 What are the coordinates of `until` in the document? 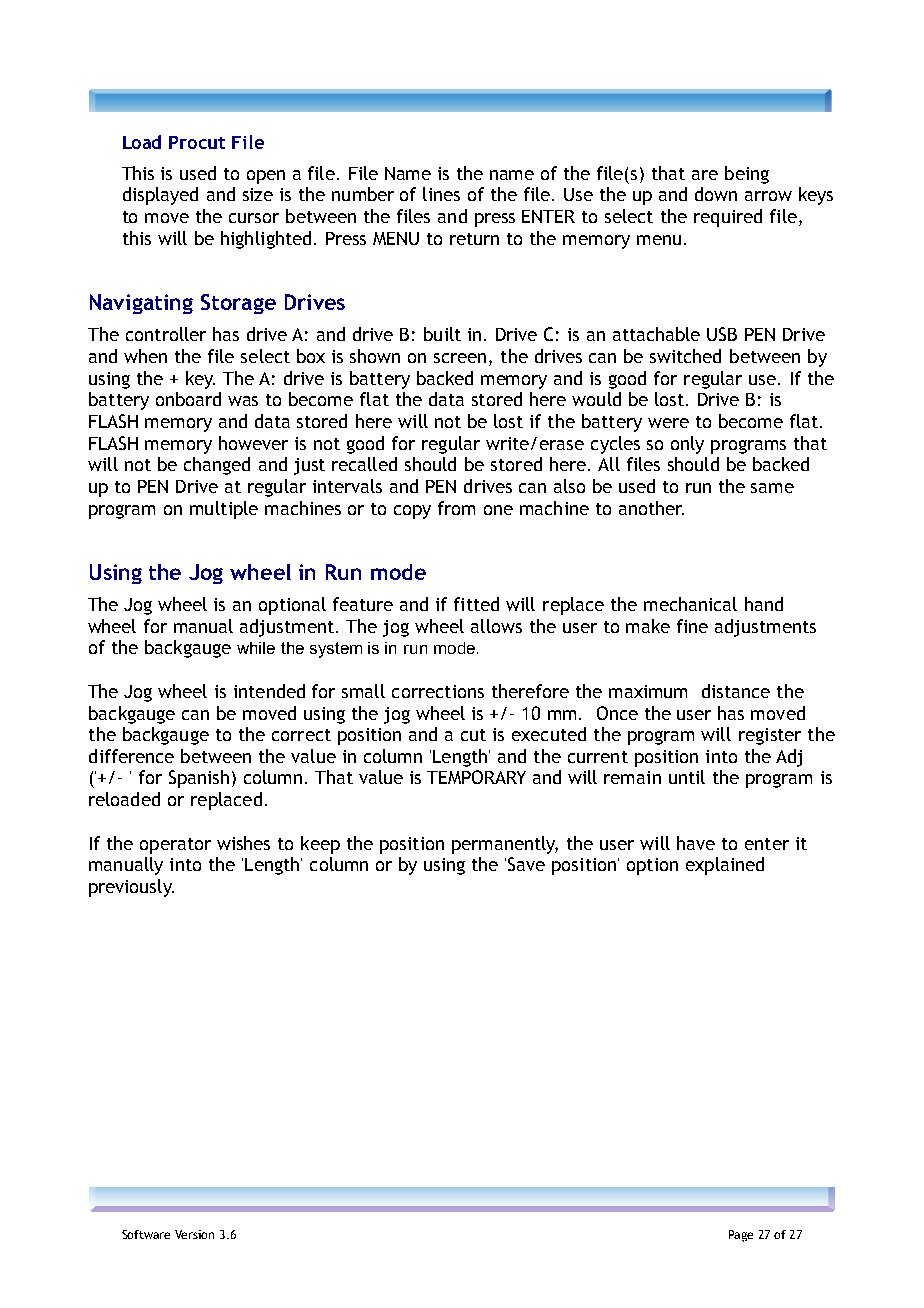 It's located at (687, 777).
